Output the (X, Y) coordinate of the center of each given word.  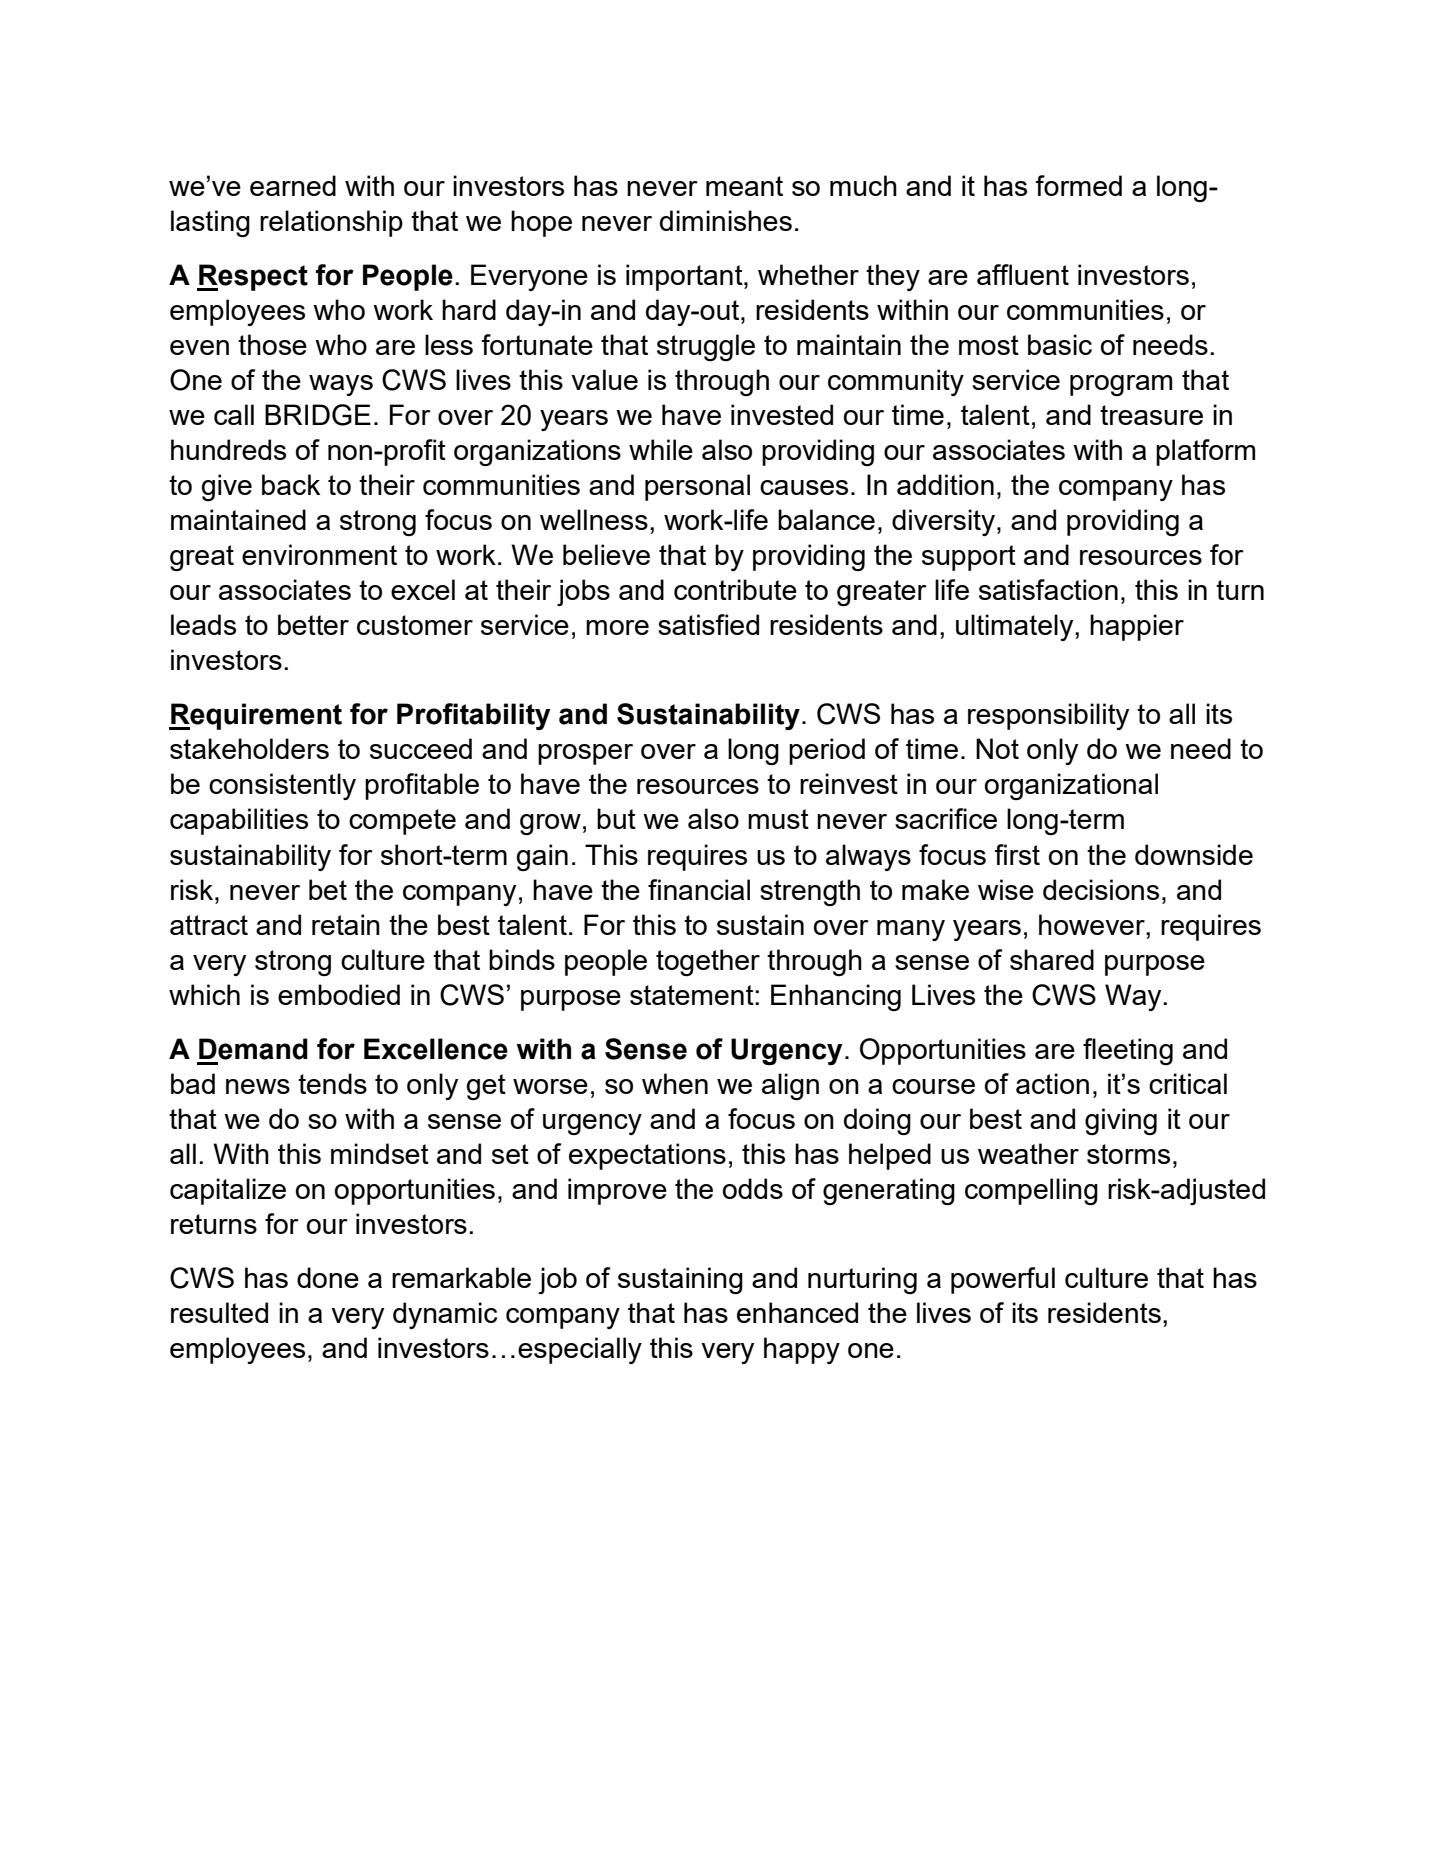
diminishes (726, 220)
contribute (735, 589)
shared (1052, 959)
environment (319, 554)
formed (1078, 185)
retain (346, 924)
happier (1137, 627)
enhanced (797, 1312)
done (328, 1277)
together (708, 962)
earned (293, 185)
